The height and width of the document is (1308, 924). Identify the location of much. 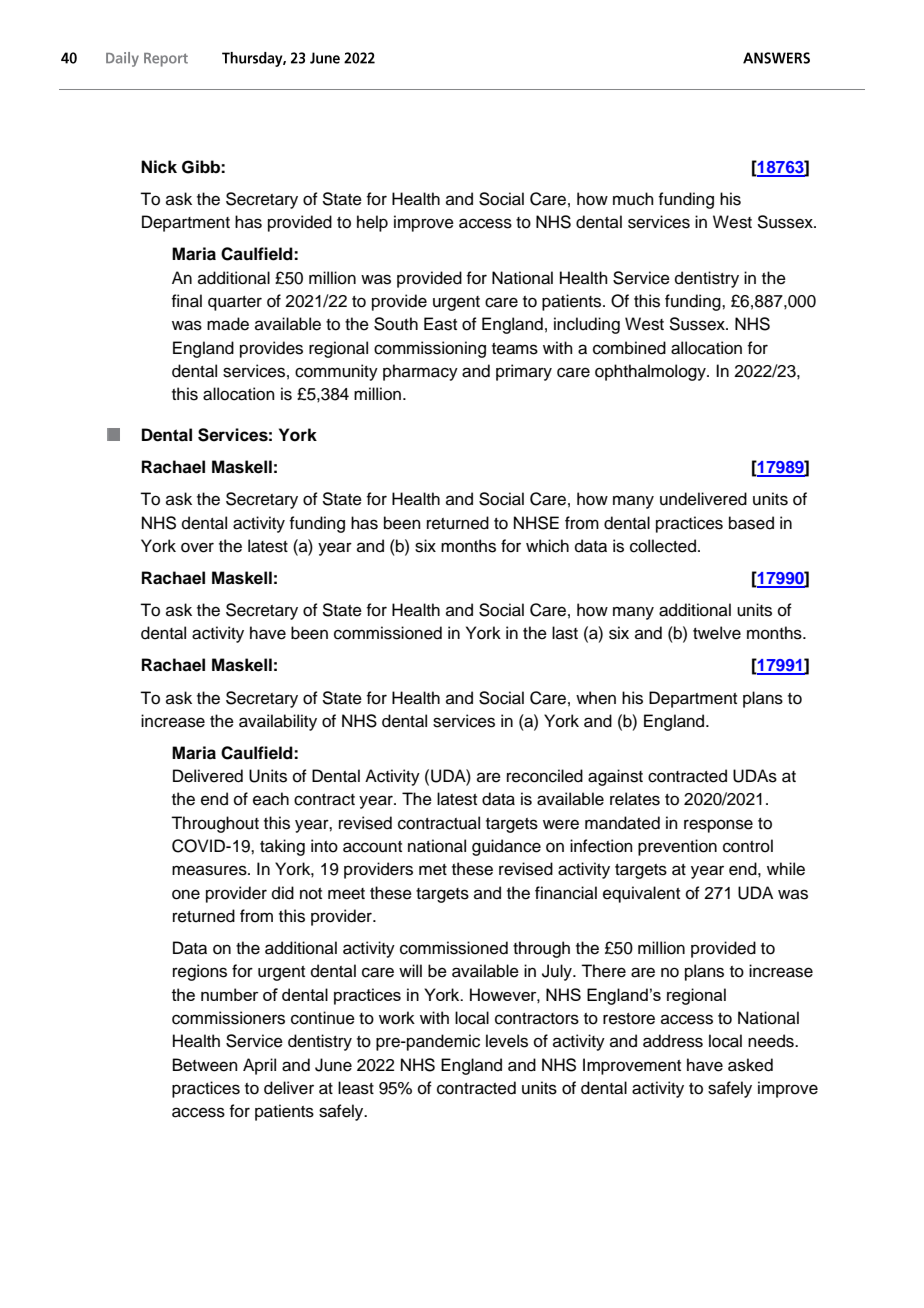
(633, 199).
